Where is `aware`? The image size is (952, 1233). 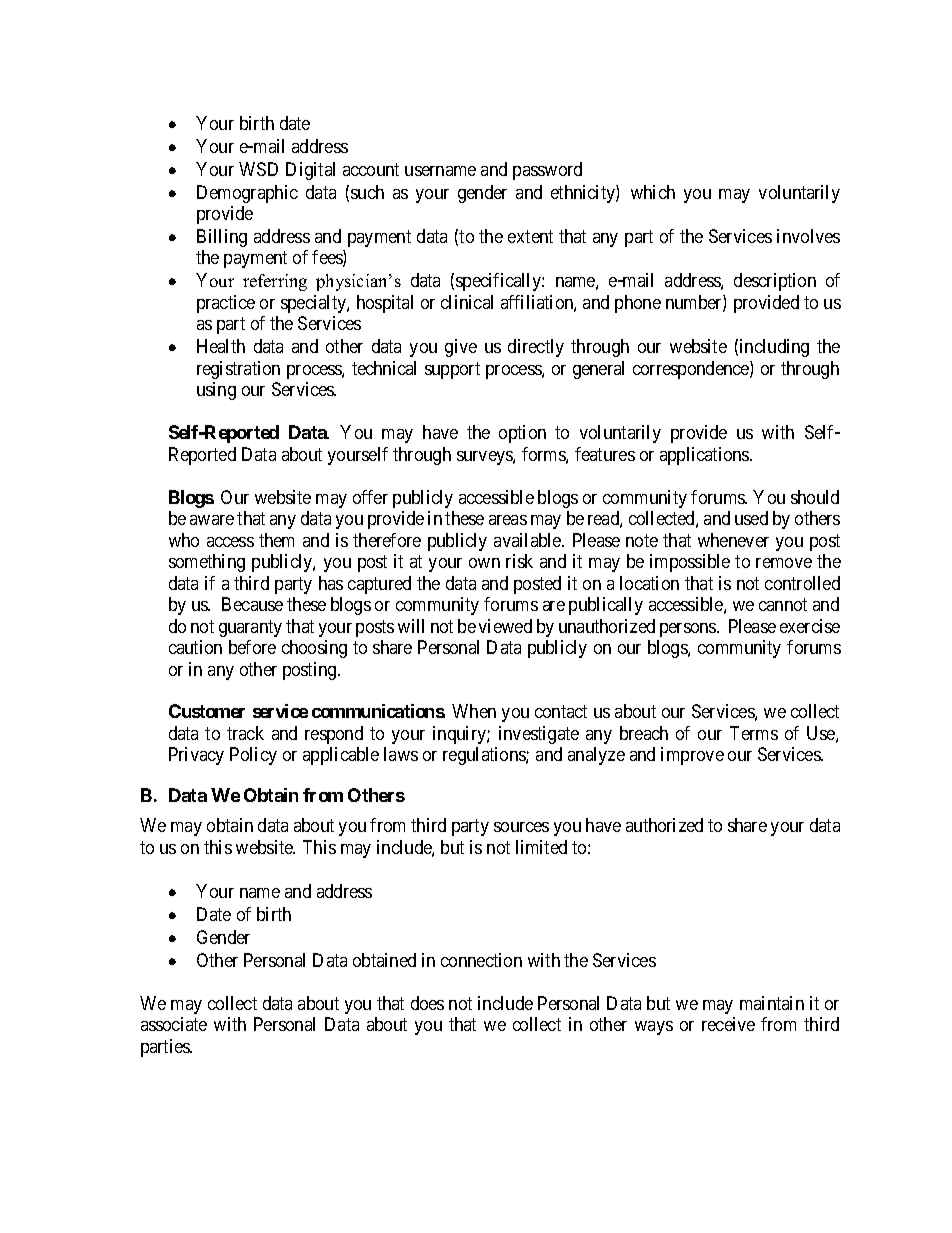
aware is located at coordinates (212, 520).
